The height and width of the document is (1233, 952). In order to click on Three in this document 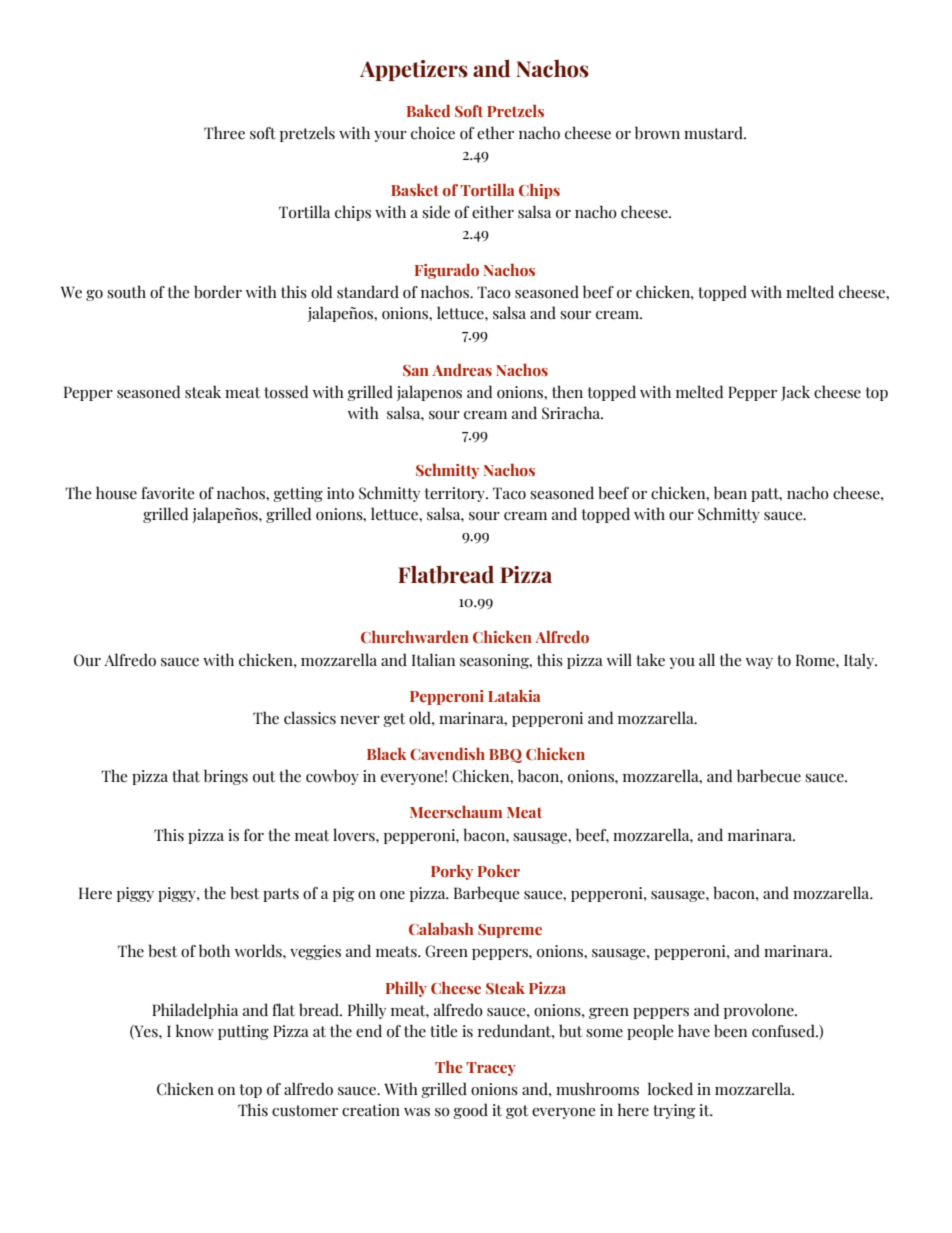, I will do `click(224, 133)`.
